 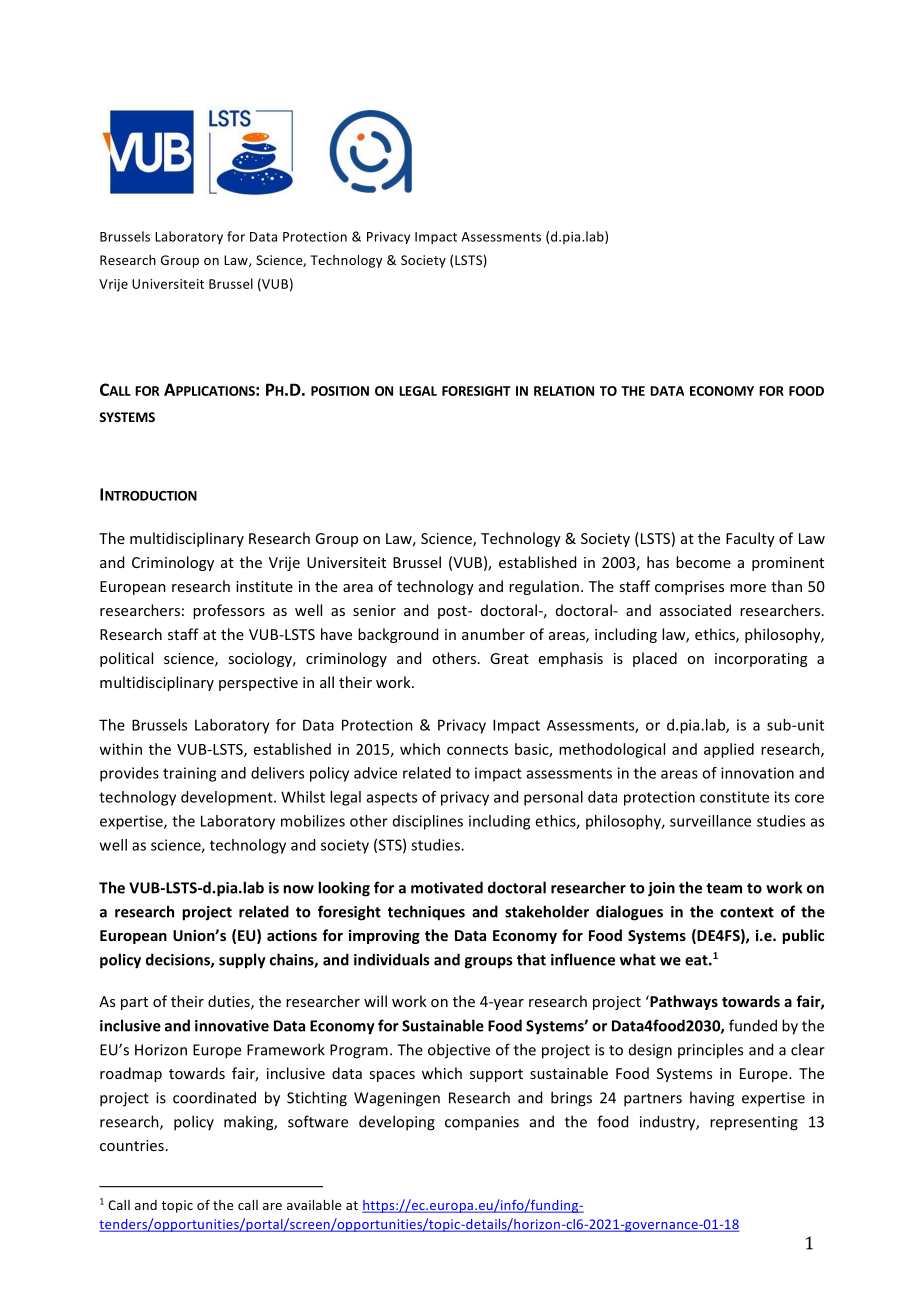 What do you see at coordinates (750, 539) in the image?
I see `Faculty` at bounding box center [750, 539].
